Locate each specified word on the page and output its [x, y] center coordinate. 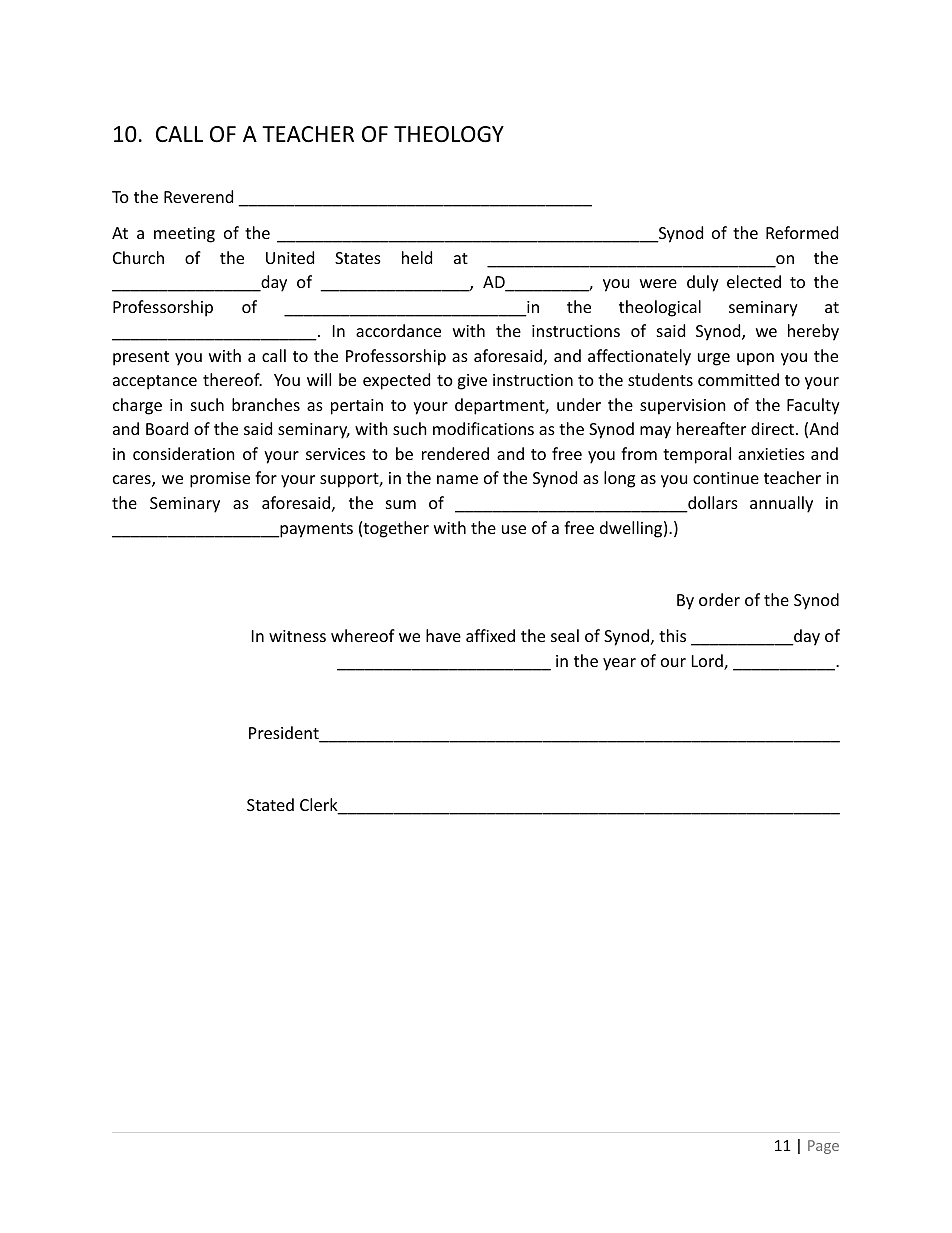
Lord [708, 662]
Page [823, 1147]
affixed [490, 635]
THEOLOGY [449, 134]
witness [297, 636]
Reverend [198, 196]
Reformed [802, 232]
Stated [270, 804]
